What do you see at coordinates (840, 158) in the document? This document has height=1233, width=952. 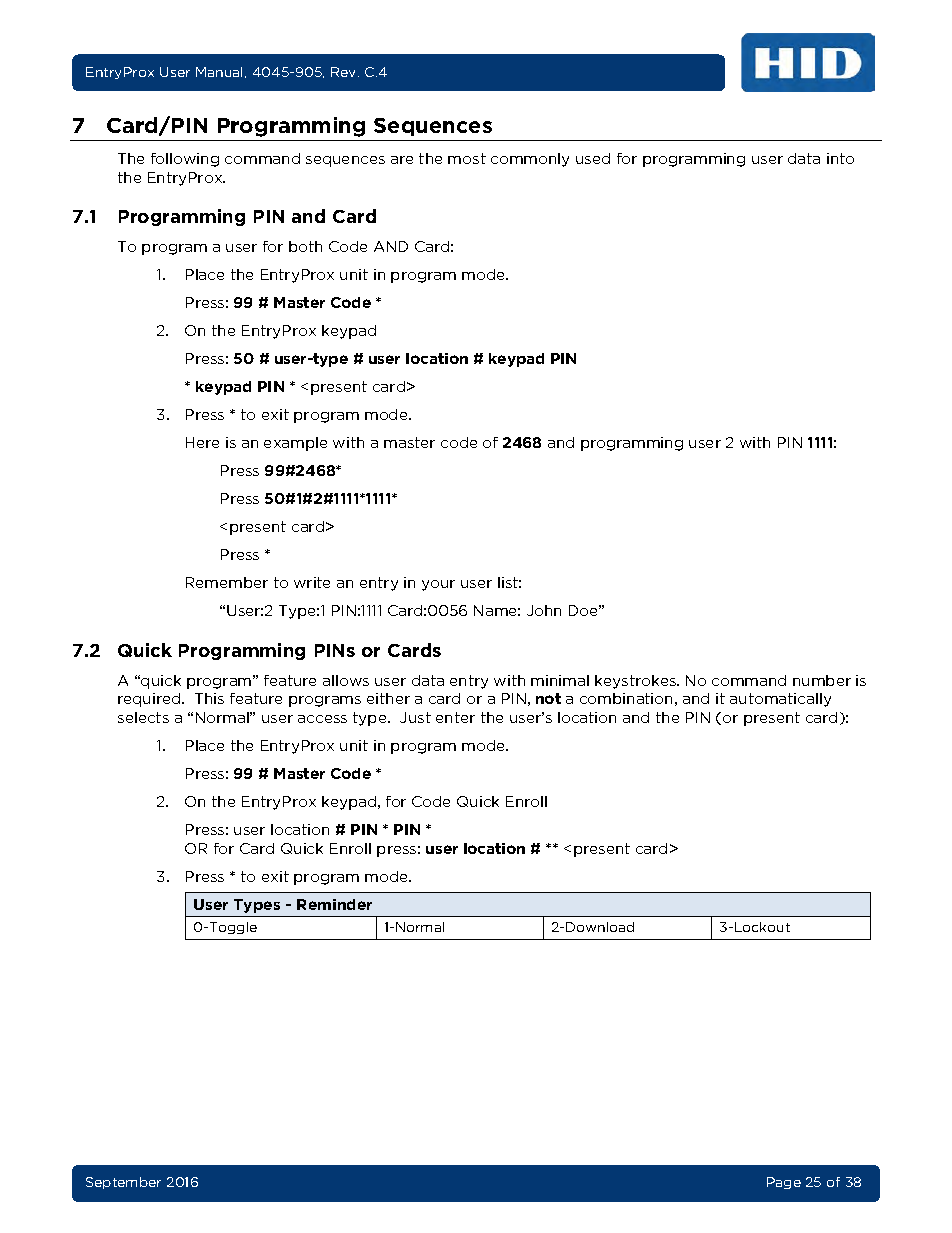 I see `into` at bounding box center [840, 158].
